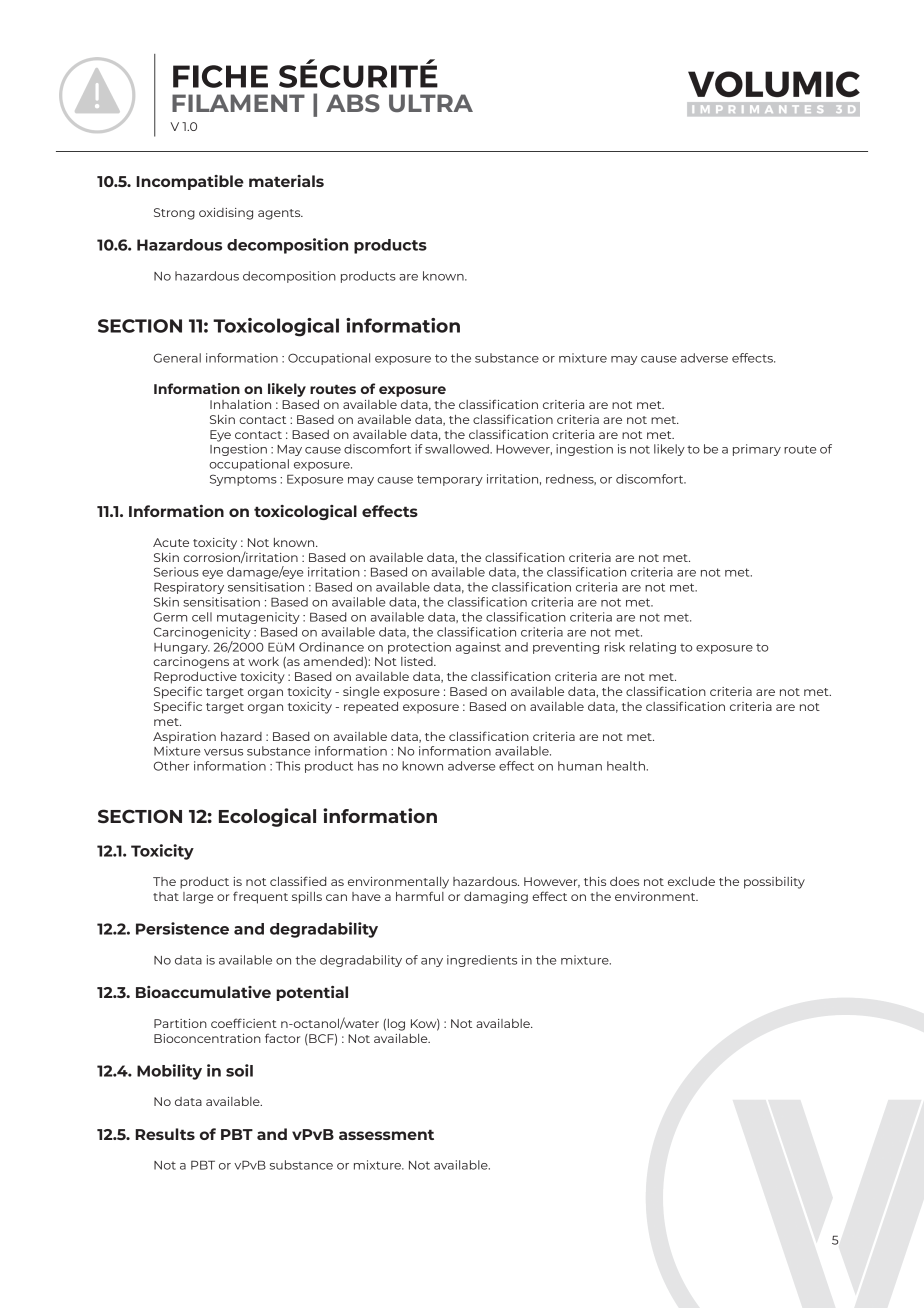 This image has height=1308, width=924. Describe the element at coordinates (691, 881) in the image. I see `exclude` at that location.
